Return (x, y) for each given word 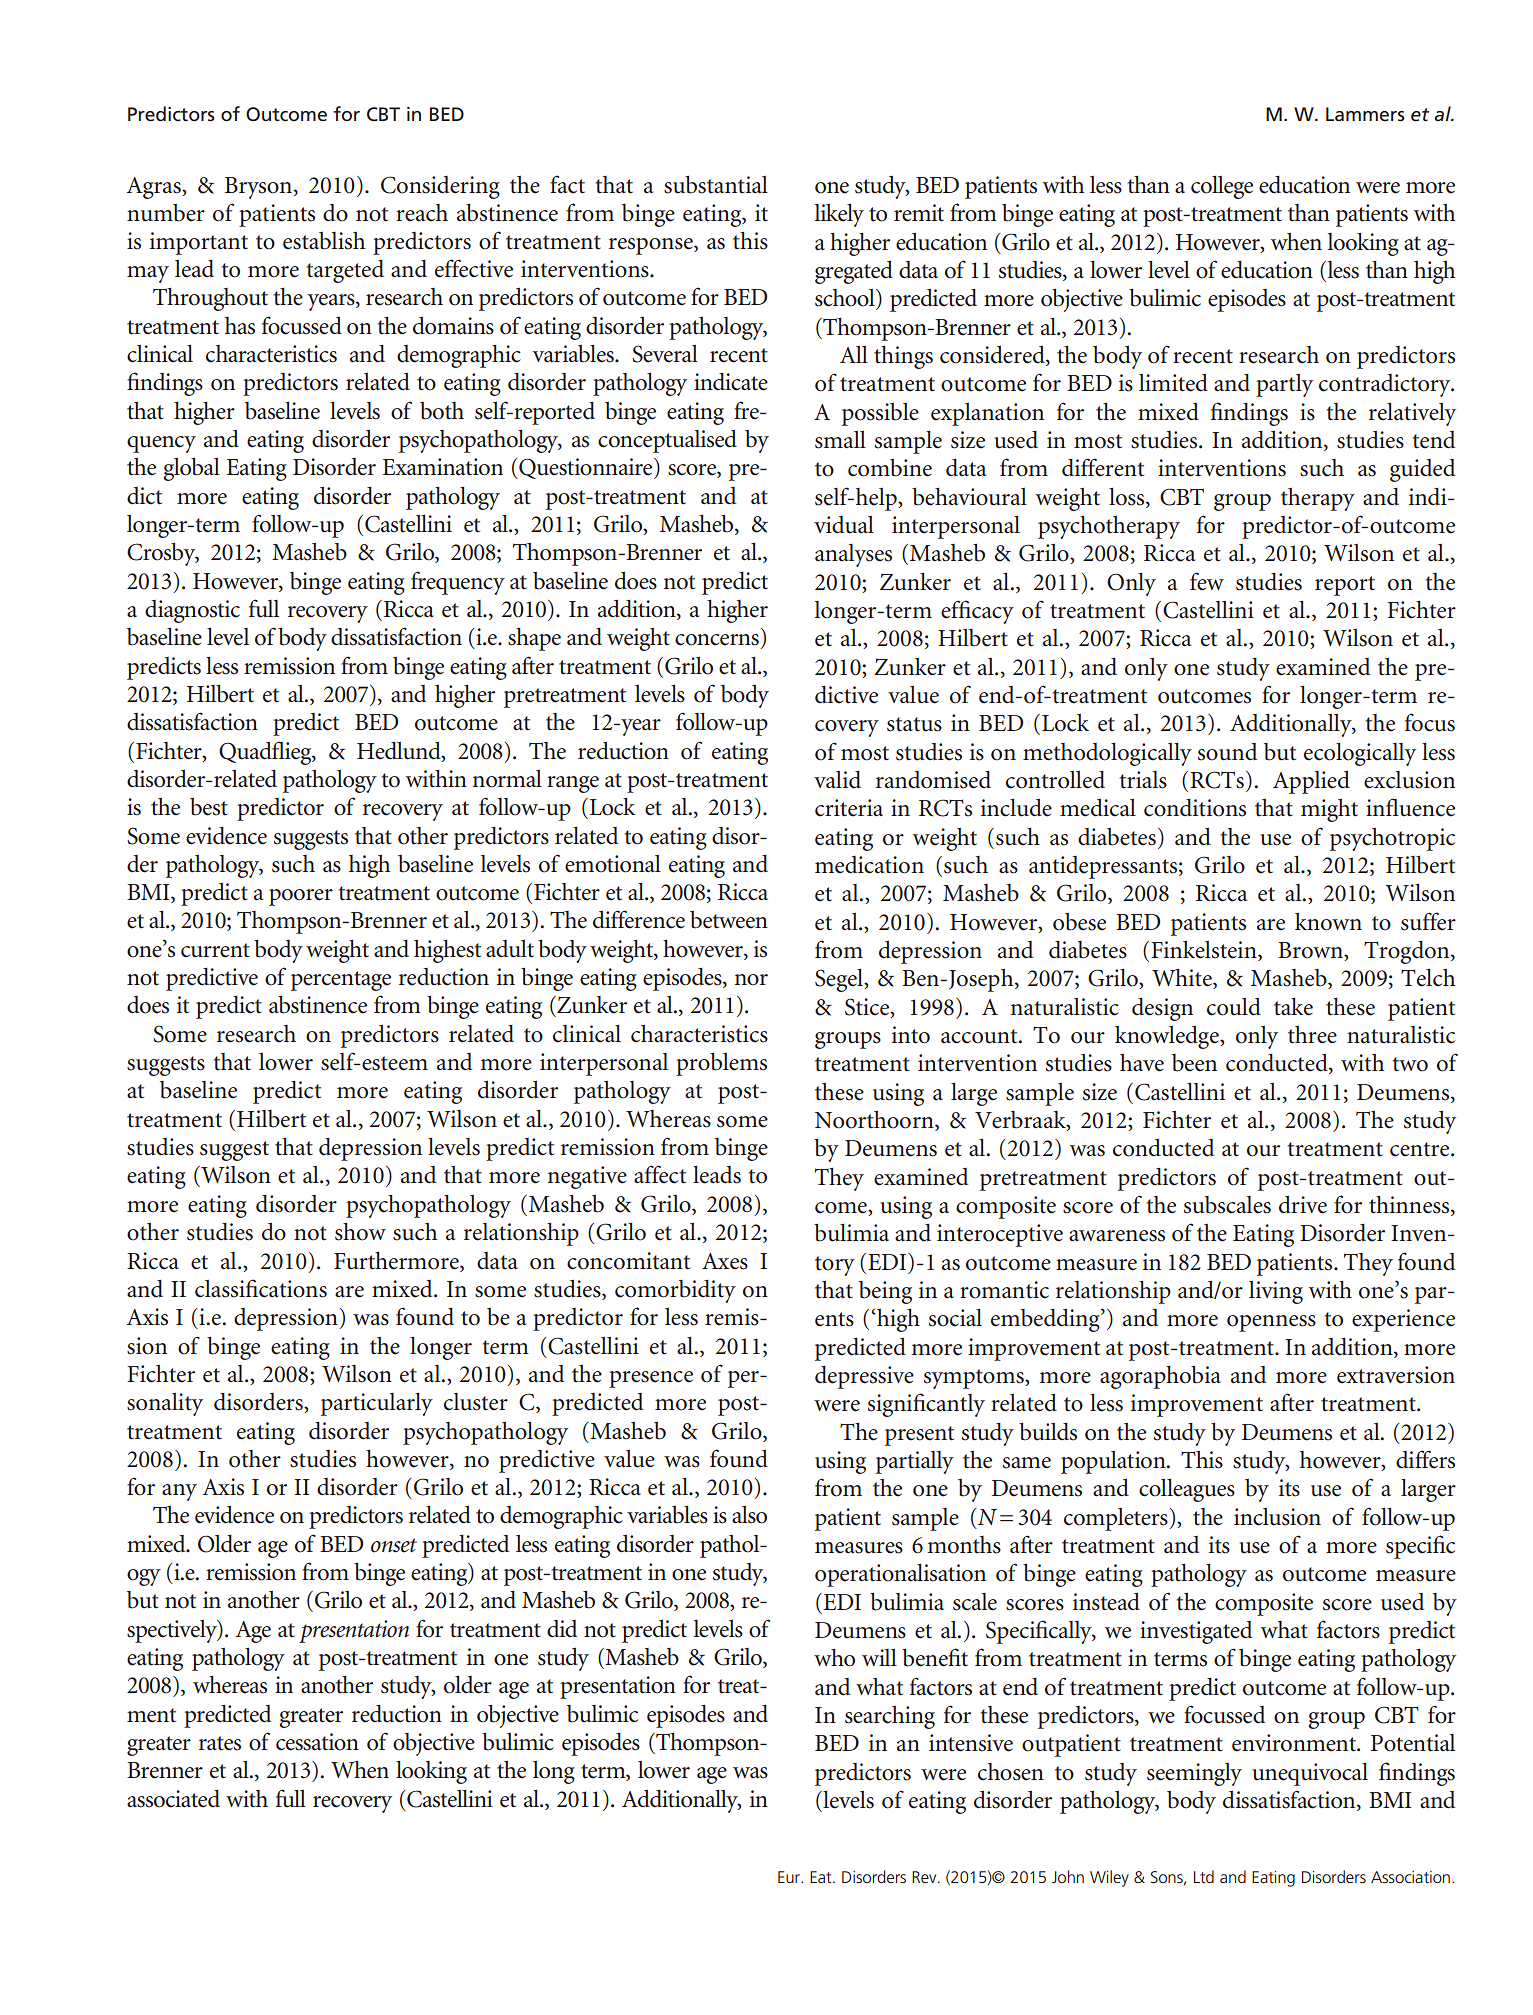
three (1312, 1035)
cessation (317, 1742)
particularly (377, 1404)
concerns (717, 640)
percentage (341, 981)
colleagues (1187, 1490)
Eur (790, 1877)
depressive (864, 1377)
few (1207, 581)
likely (839, 215)
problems (721, 1064)
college (1222, 187)
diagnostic (192, 611)
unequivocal (1310, 1774)
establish (324, 241)
